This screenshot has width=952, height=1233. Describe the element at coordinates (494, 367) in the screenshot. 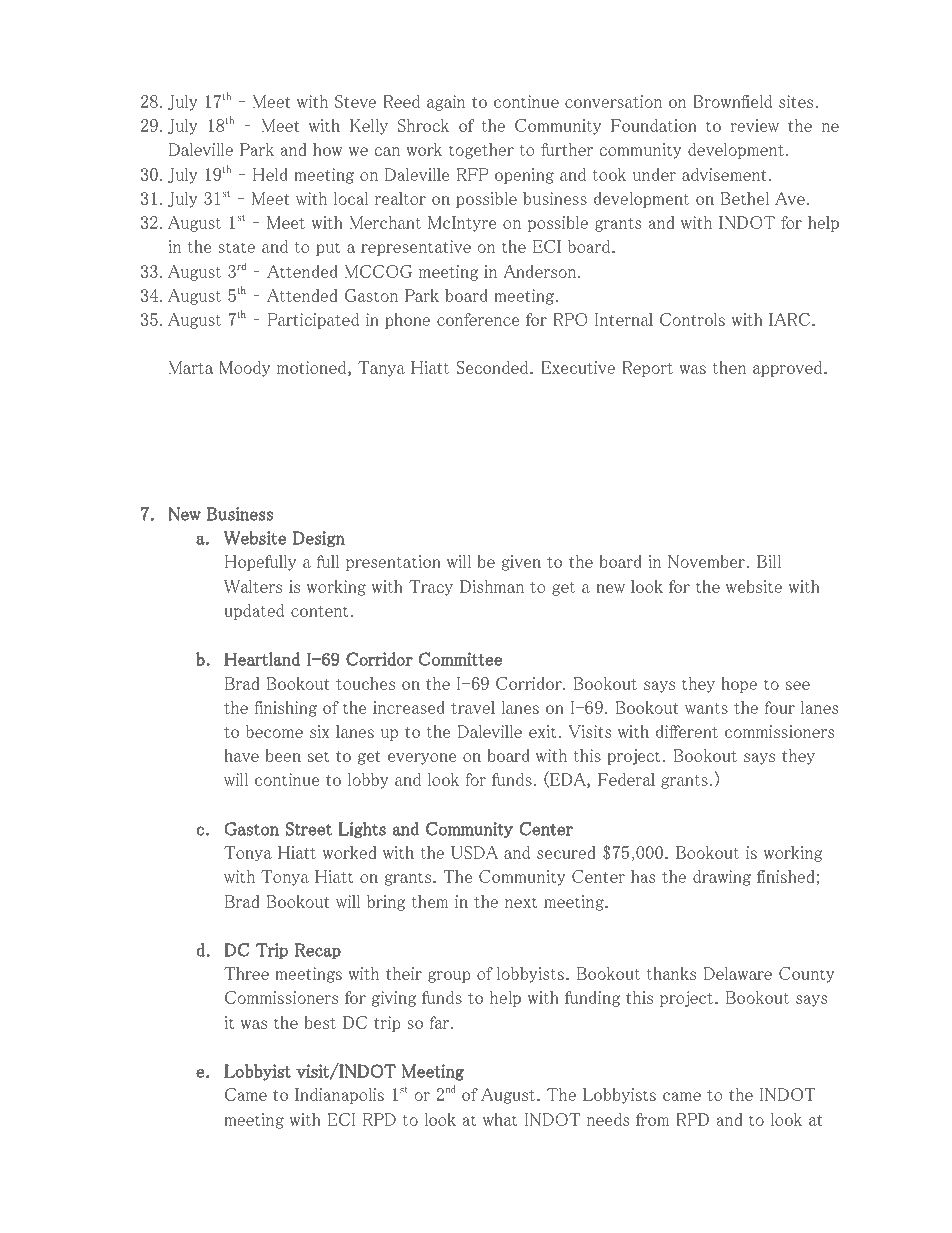

I see `Seconded` at that location.
